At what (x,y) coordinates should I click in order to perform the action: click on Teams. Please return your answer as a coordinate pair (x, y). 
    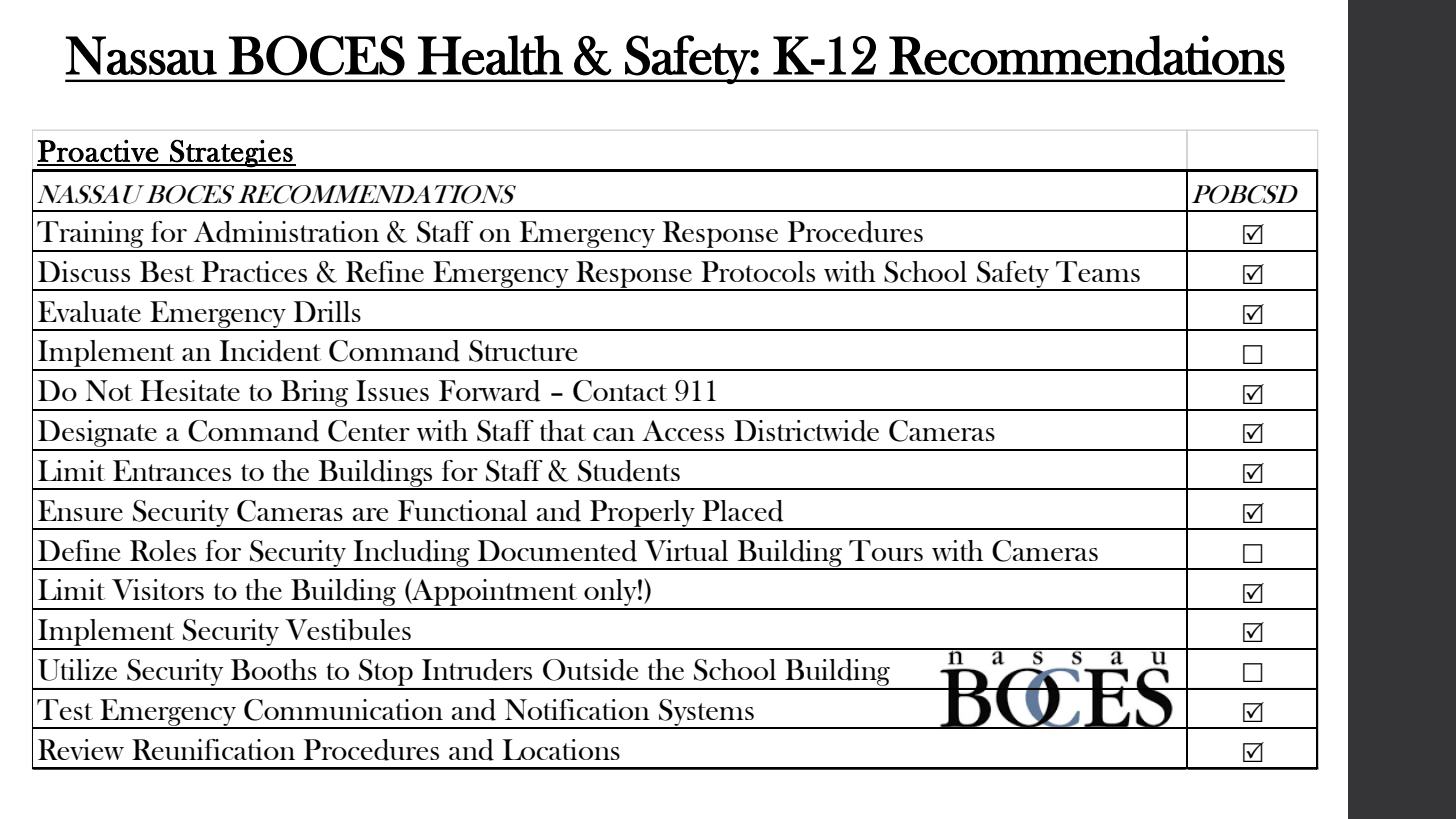
    Looking at the image, I should click on (1098, 271).
